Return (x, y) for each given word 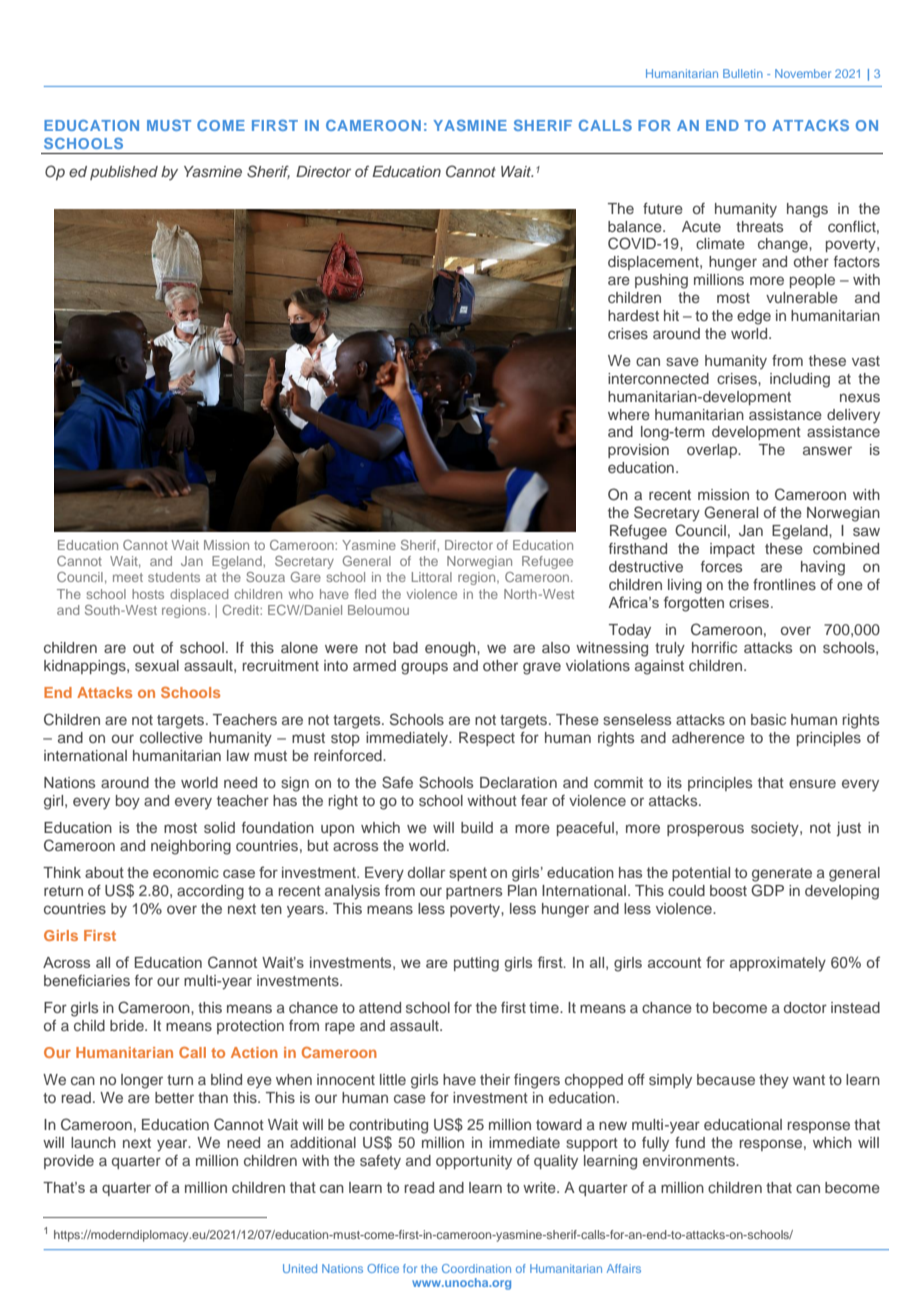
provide (69, 1162)
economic (186, 872)
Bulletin (743, 73)
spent (468, 874)
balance (636, 226)
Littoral (432, 577)
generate (782, 875)
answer (827, 450)
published (124, 173)
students (174, 577)
